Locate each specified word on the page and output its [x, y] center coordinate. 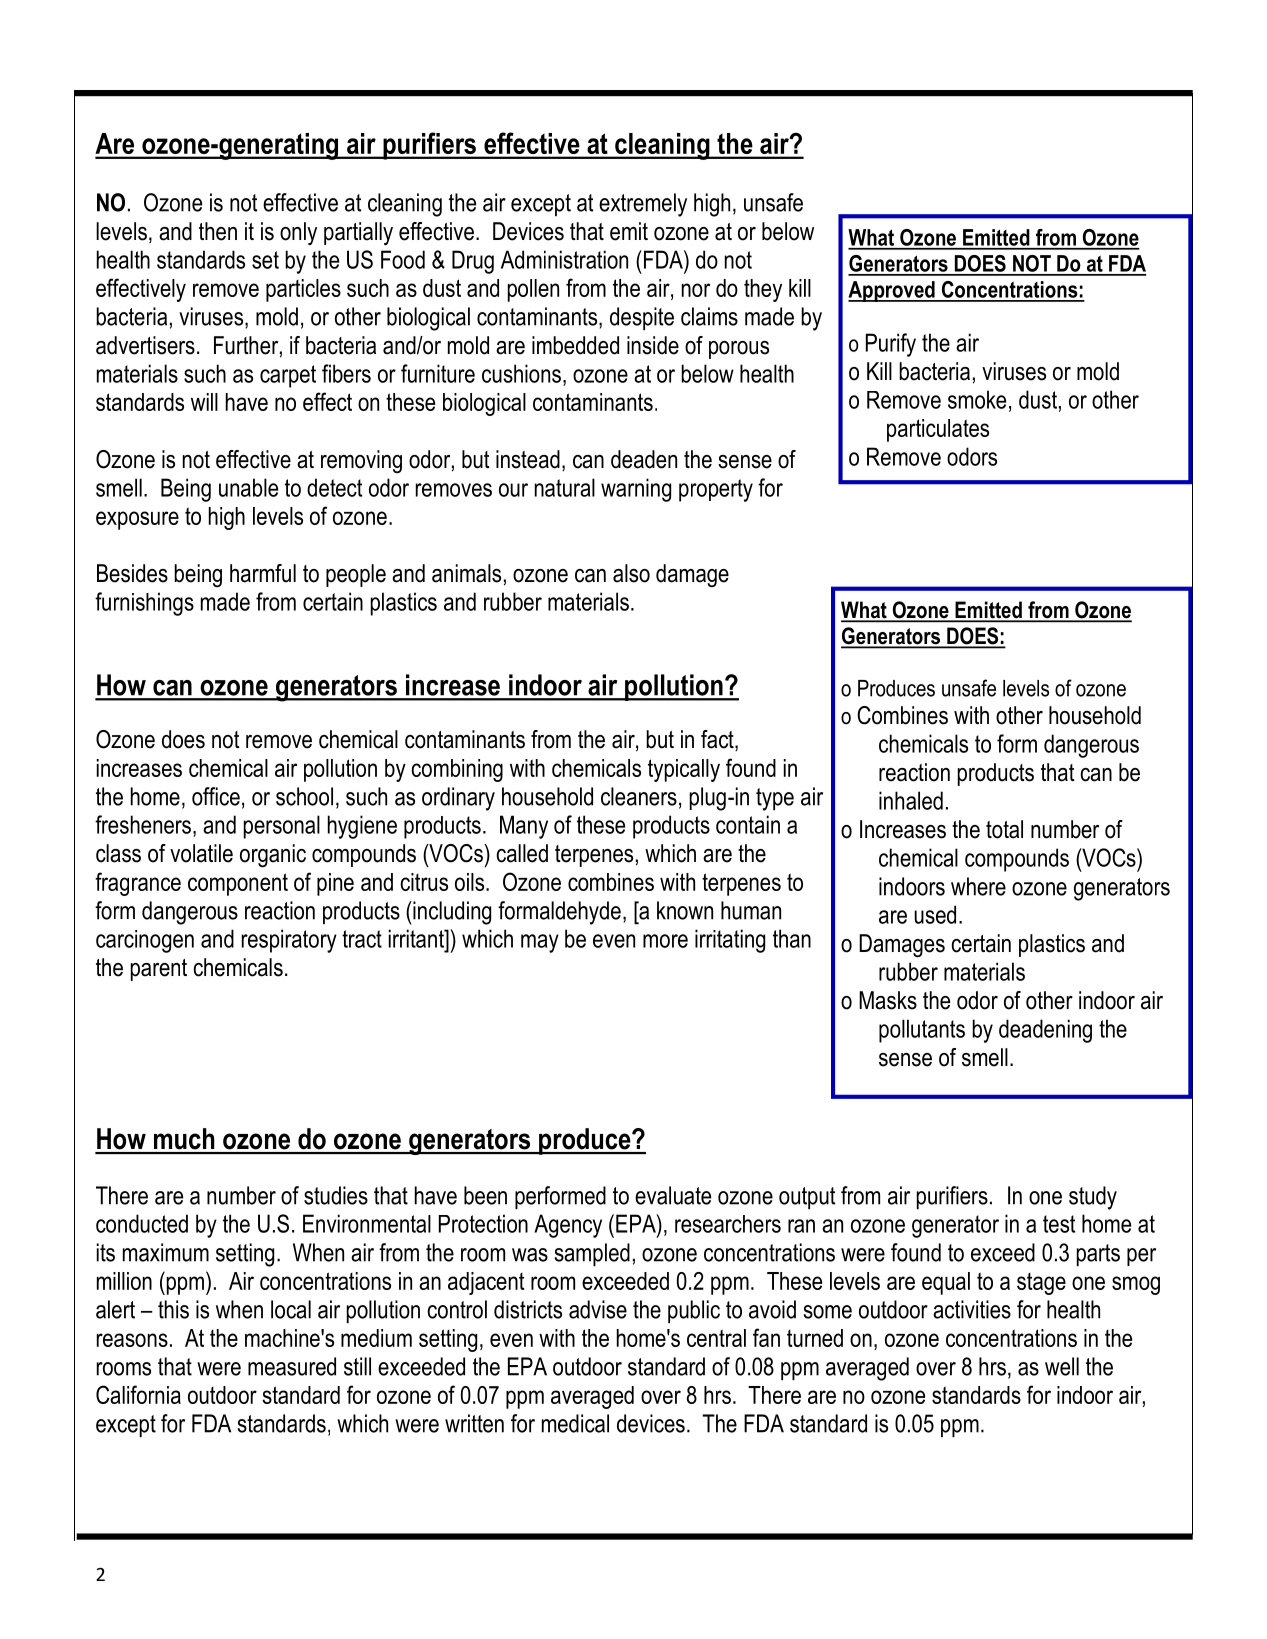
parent [159, 970]
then [218, 231]
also [631, 573]
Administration [564, 259]
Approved [892, 291]
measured [292, 1366]
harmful [263, 573]
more [665, 941]
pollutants [922, 1031]
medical [575, 1423]
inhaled [911, 800]
